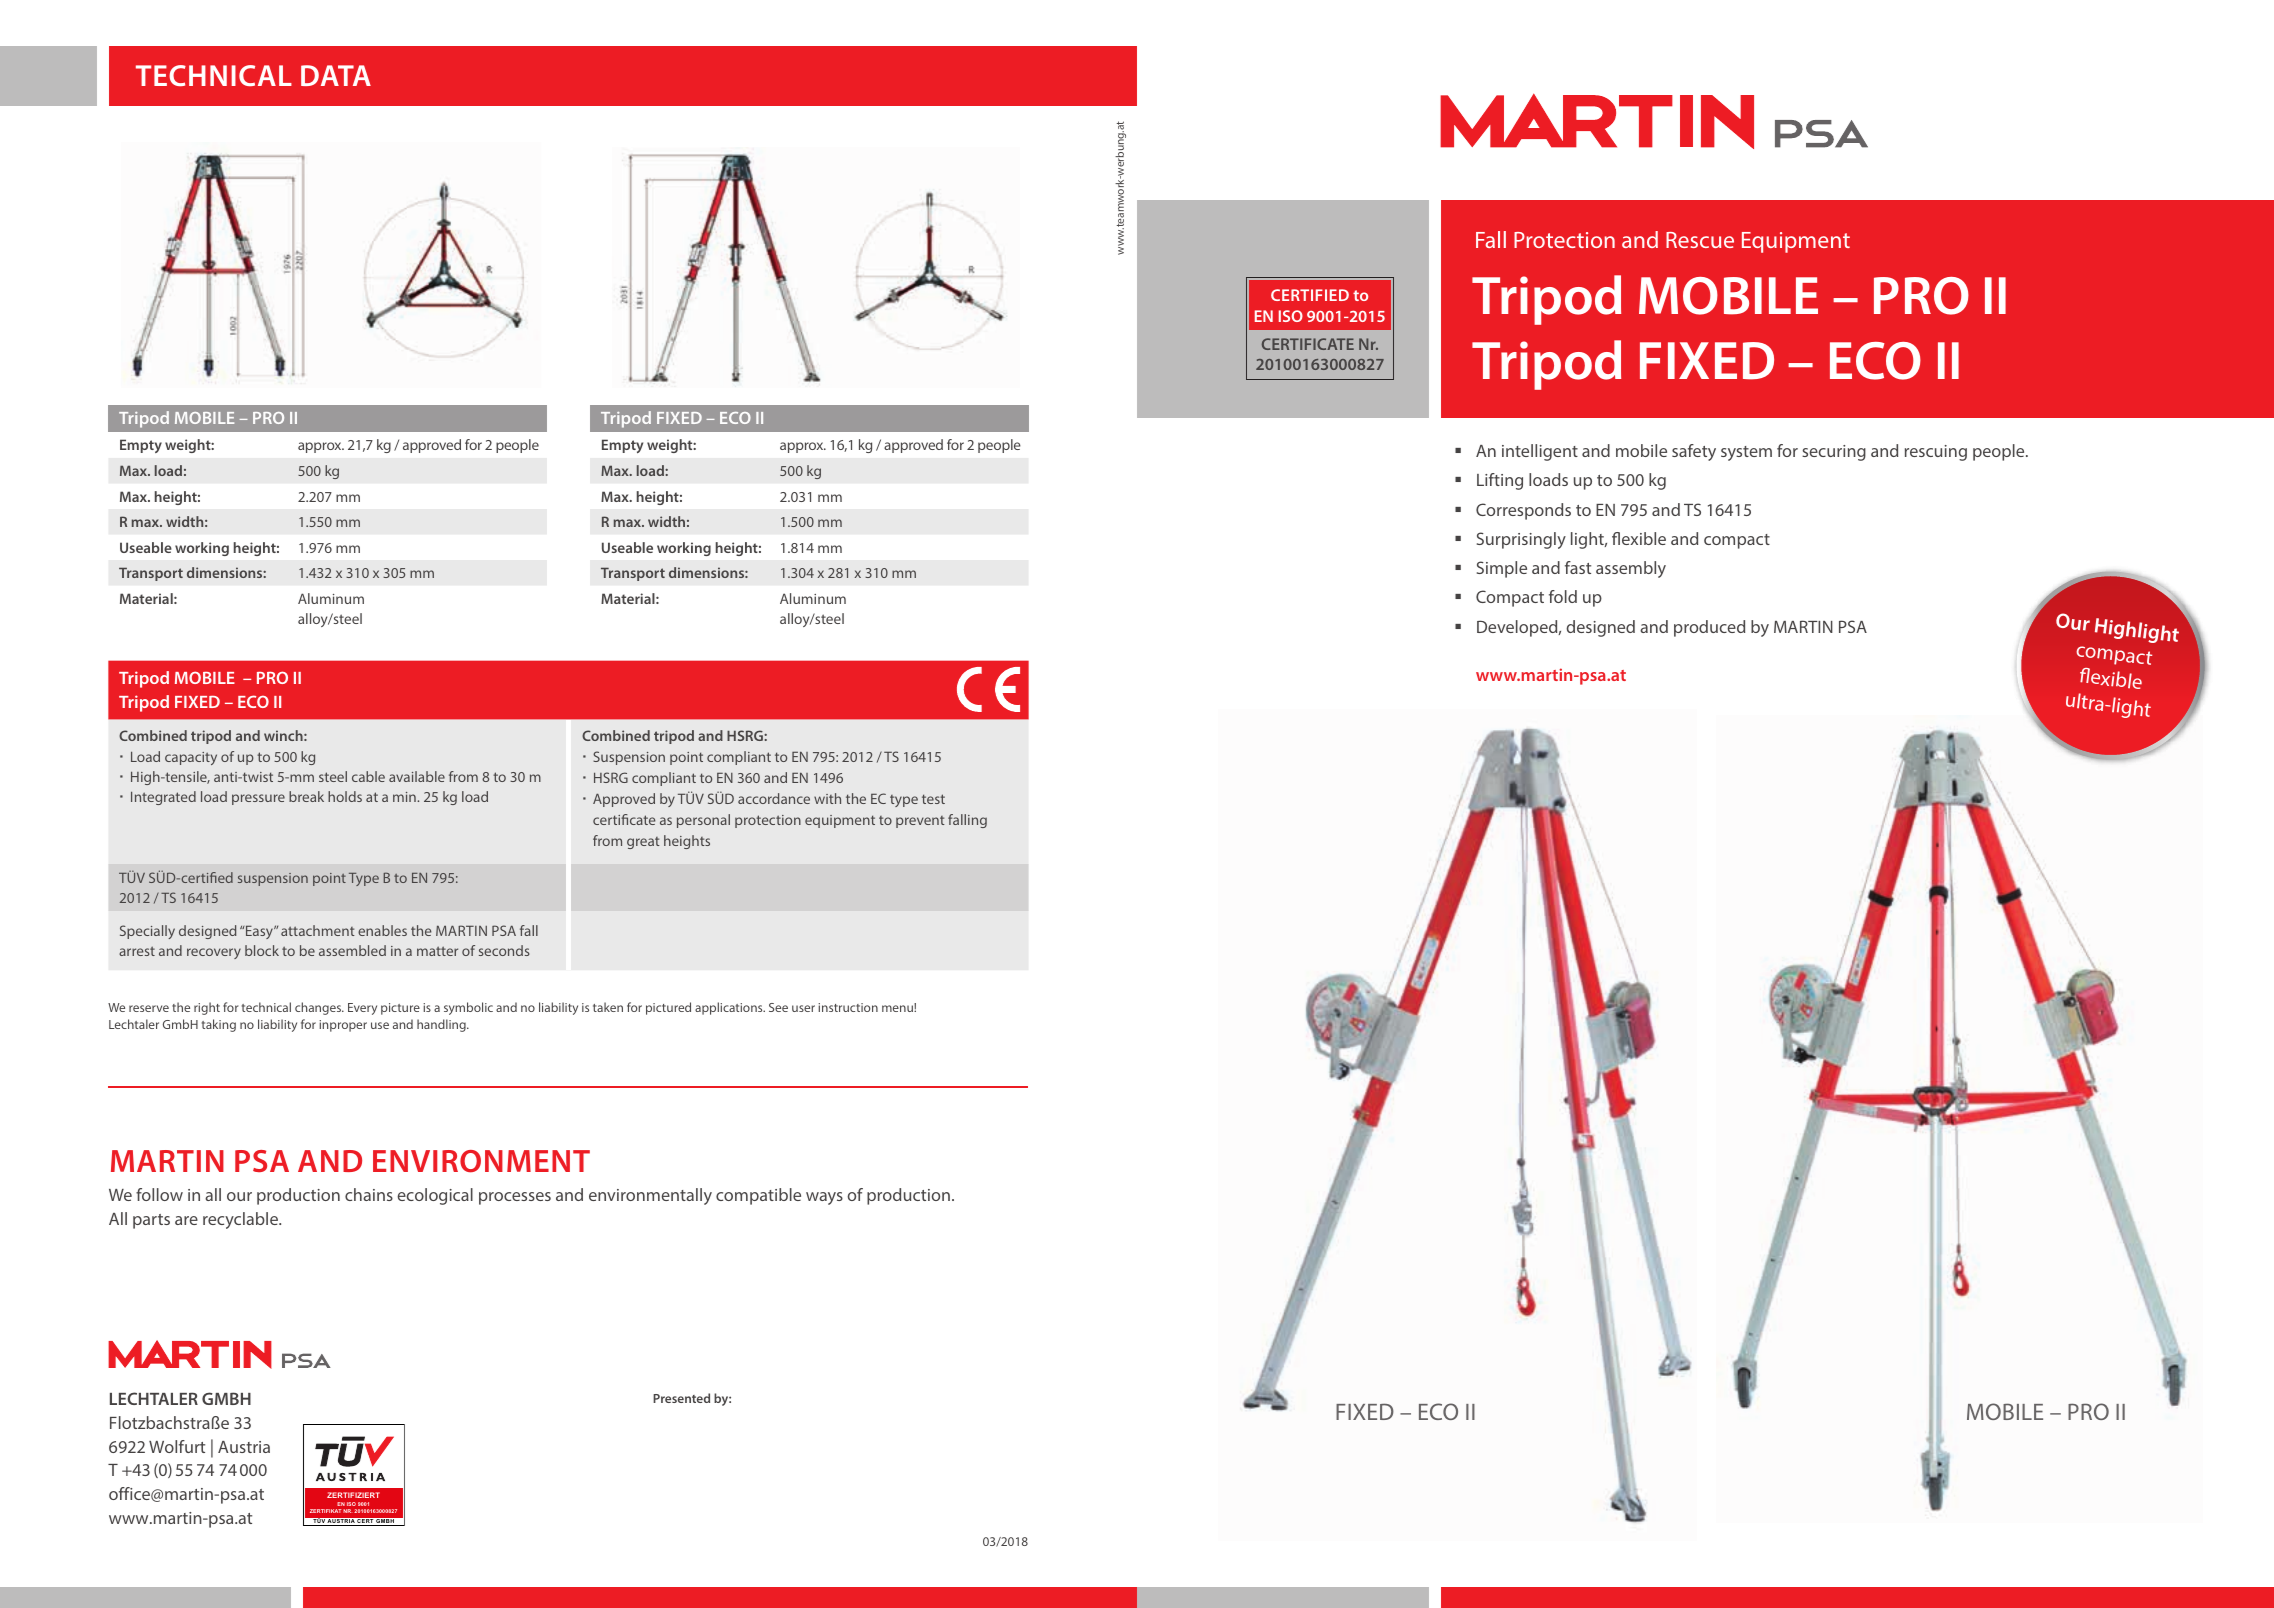 The height and width of the screenshot is (1608, 2274). I want to click on Presented, so click(681, 1398).
